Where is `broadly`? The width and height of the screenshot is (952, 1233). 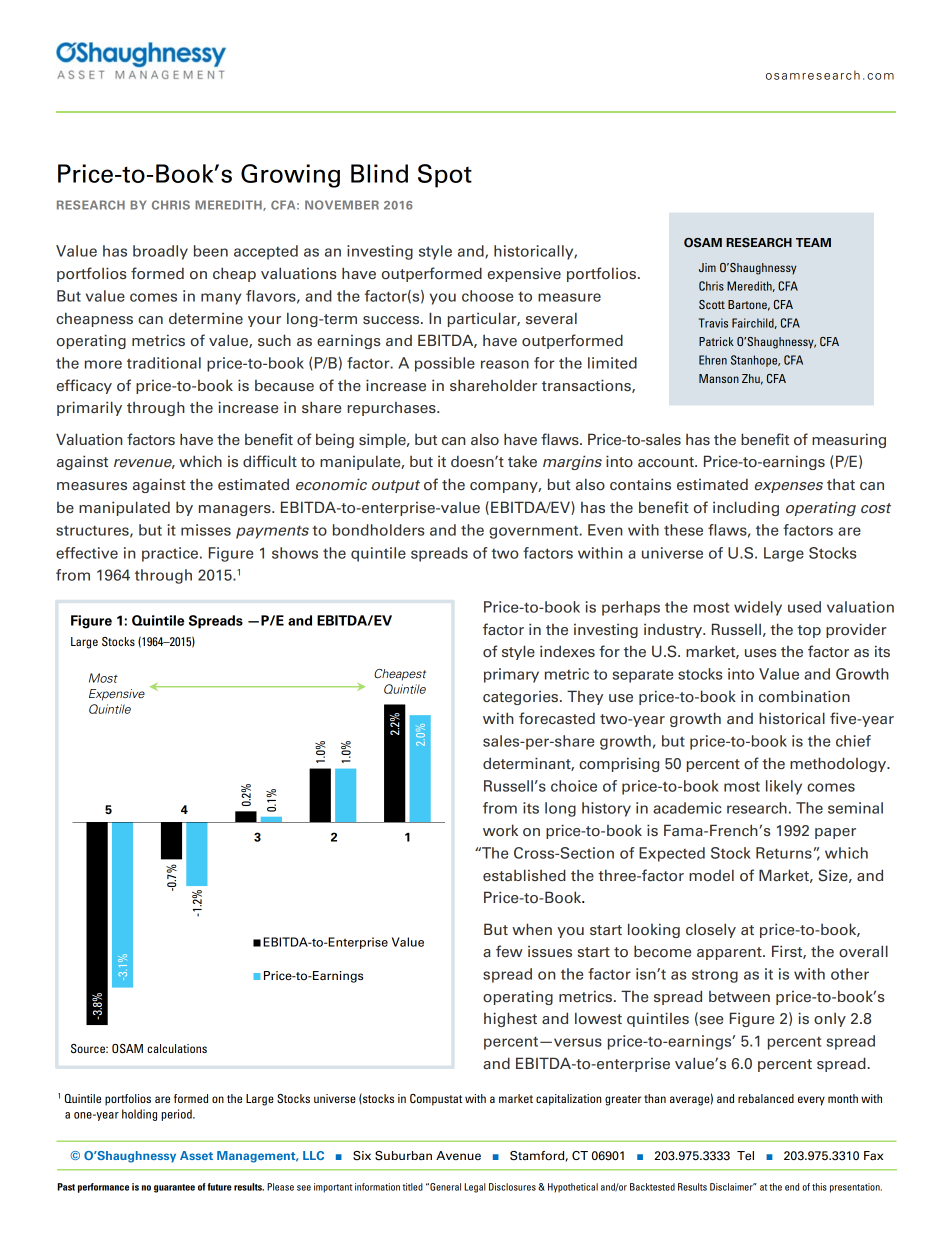
broadly is located at coordinates (160, 252).
